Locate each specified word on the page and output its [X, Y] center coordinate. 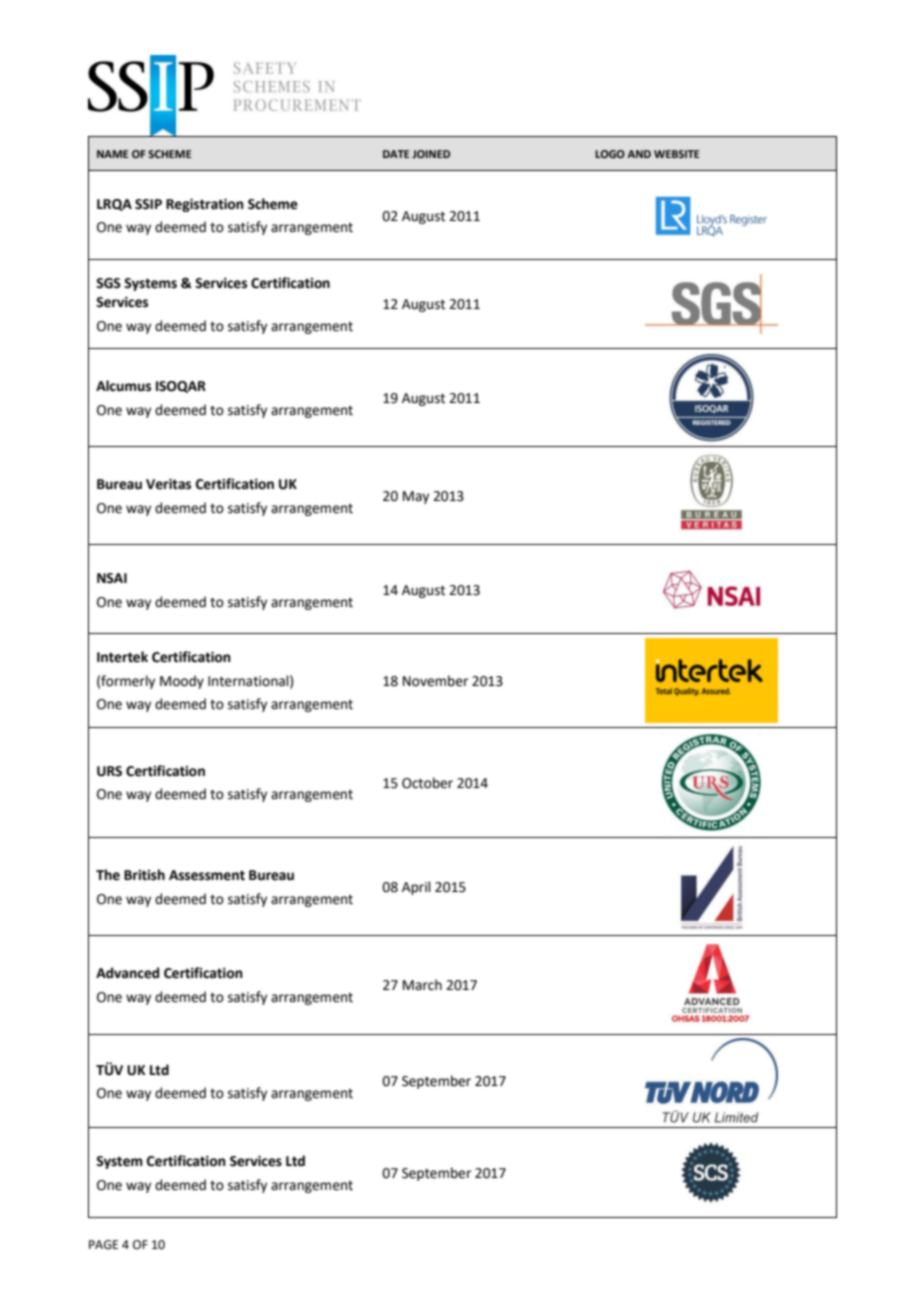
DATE [396, 154]
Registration [205, 205]
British [144, 875]
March [422, 985]
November [435, 681]
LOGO [610, 154]
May [416, 497]
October [427, 783]
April [416, 888]
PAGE [103, 1245]
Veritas [168, 484]
